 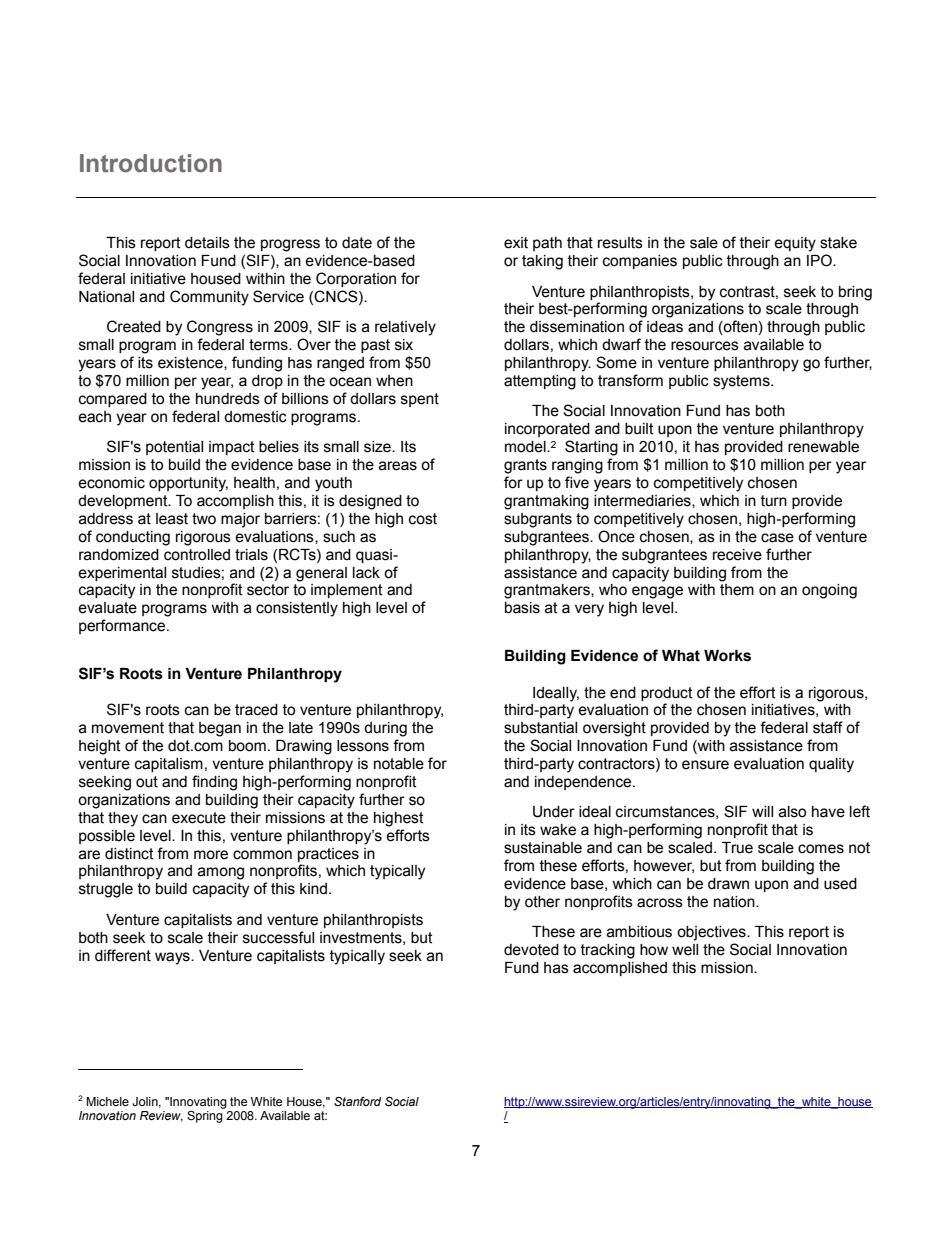 I want to click on Works, so click(x=727, y=656).
